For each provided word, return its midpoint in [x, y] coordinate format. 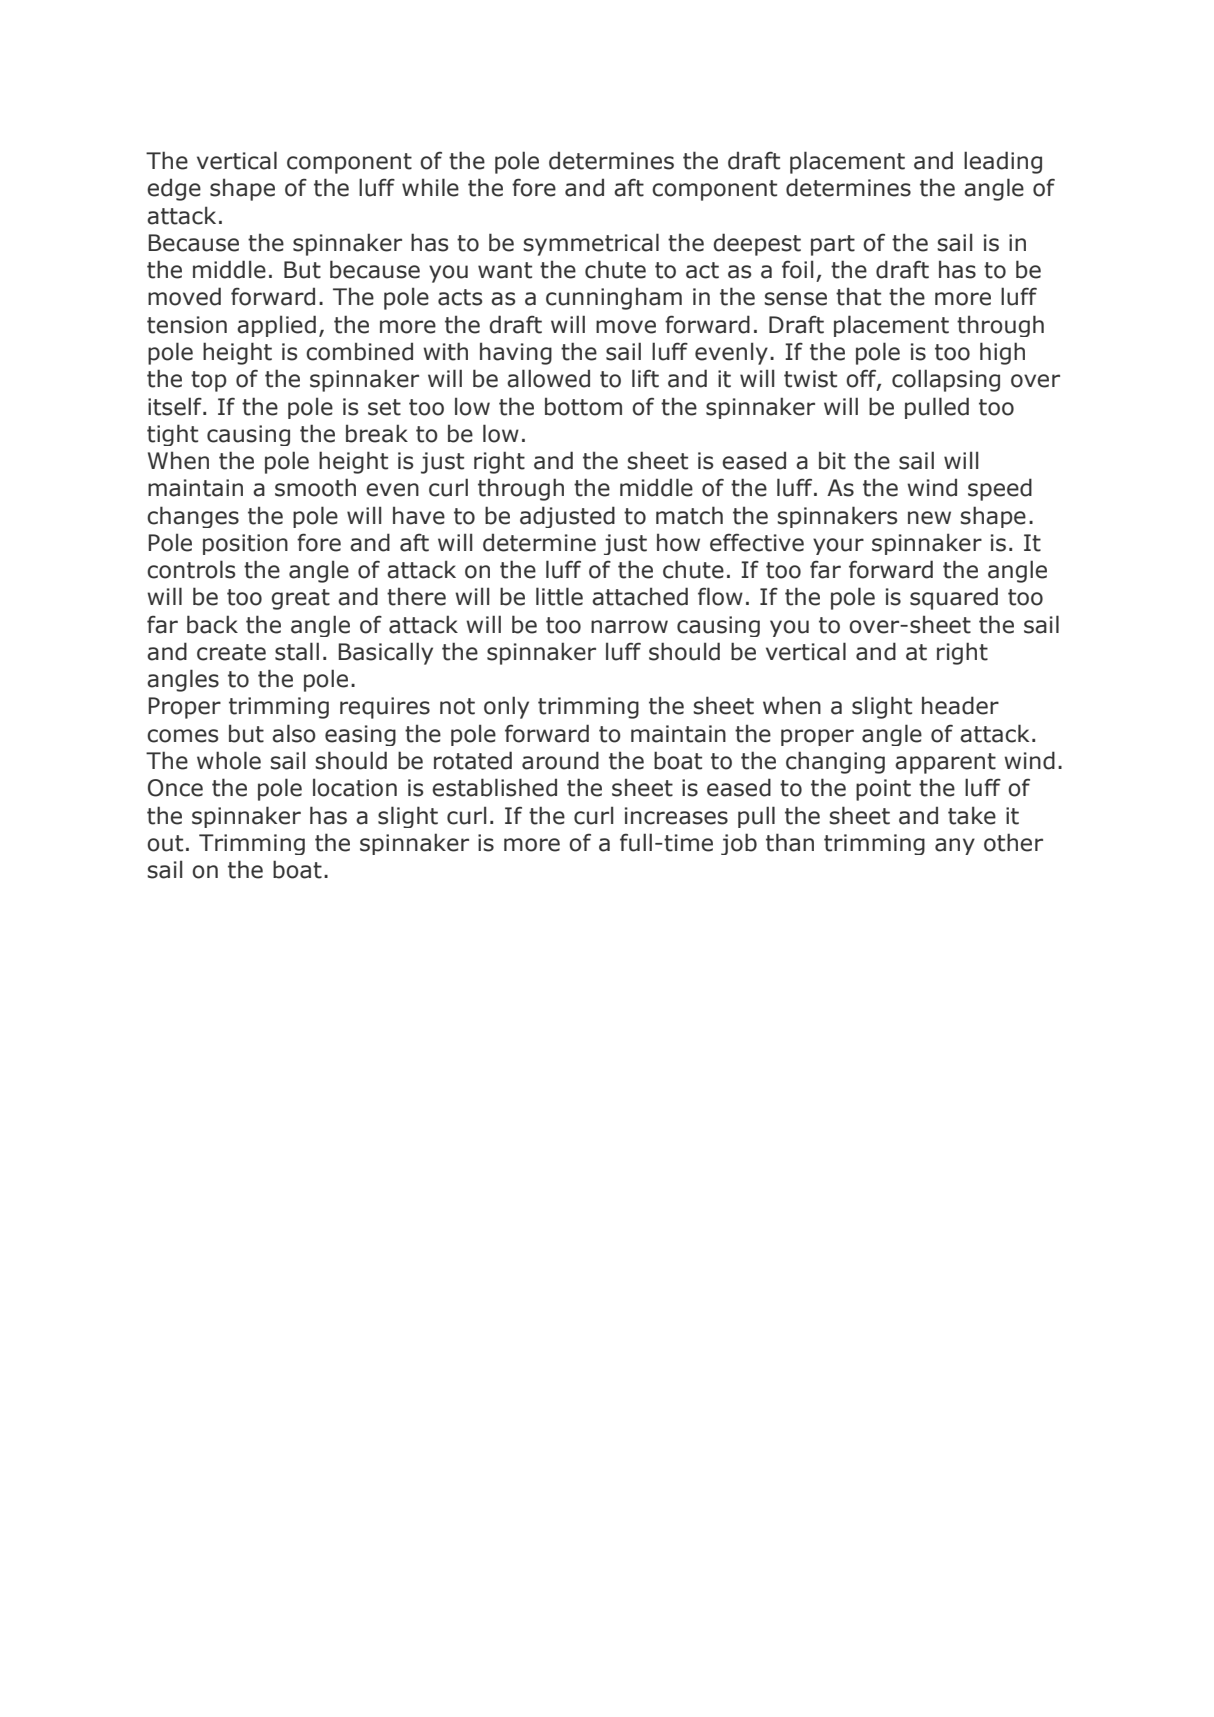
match [689, 515]
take [972, 815]
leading [1003, 162]
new [929, 518]
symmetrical [591, 244]
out [165, 843]
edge [174, 189]
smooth [315, 487]
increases [676, 816]
